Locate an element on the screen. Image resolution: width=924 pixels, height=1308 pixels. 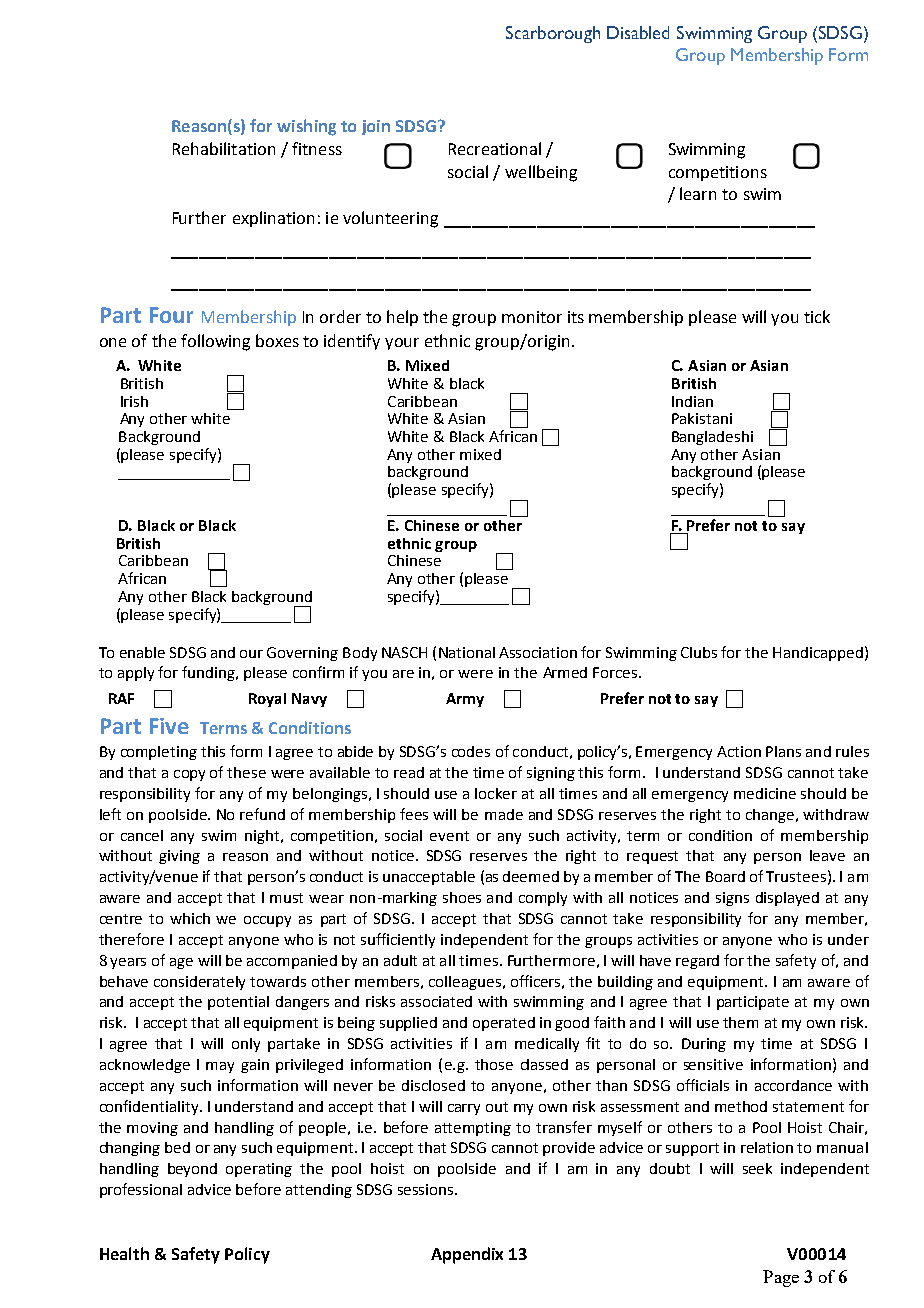
Rehabilitation is located at coordinates (224, 148).
